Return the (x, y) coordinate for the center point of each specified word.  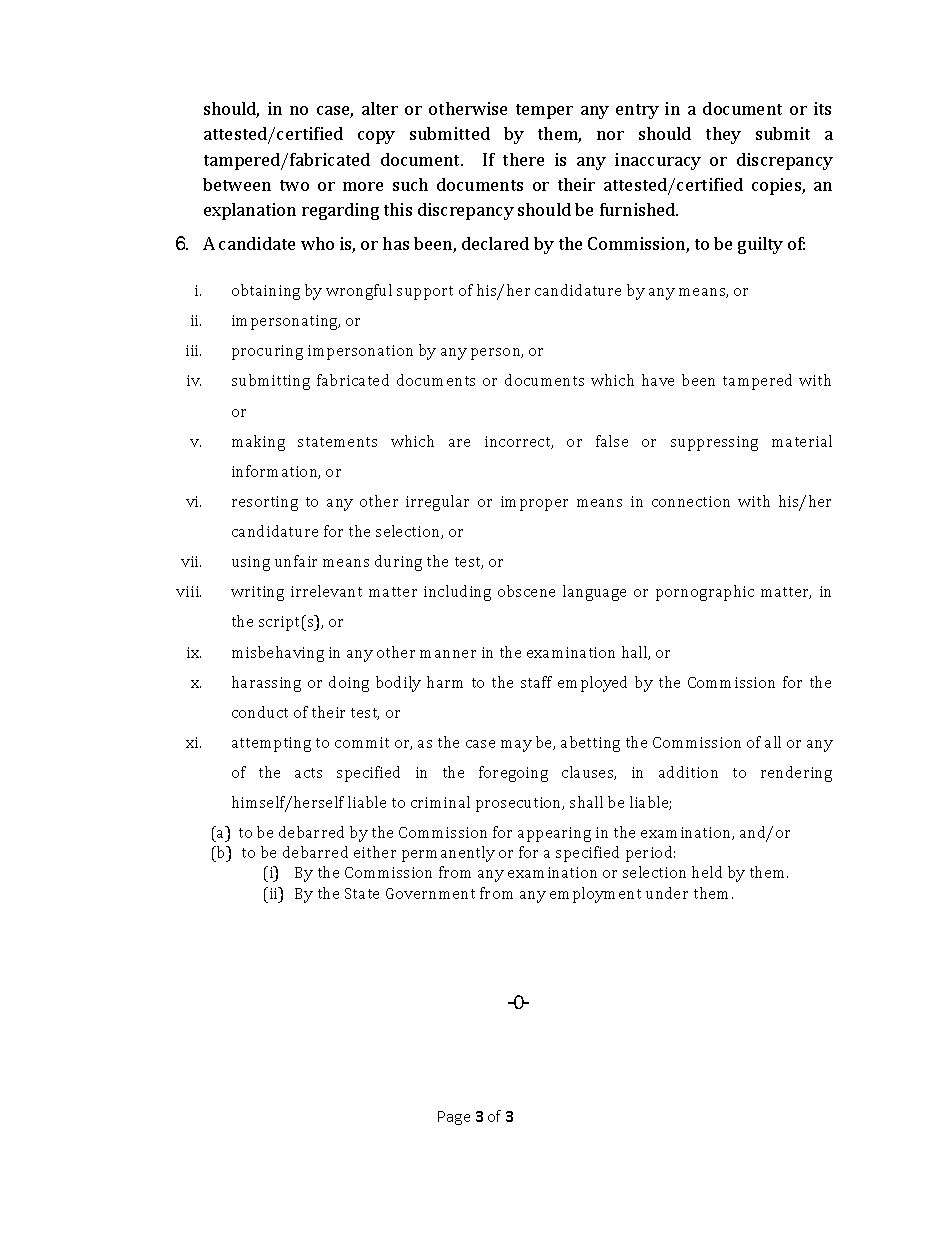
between (237, 184)
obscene (526, 591)
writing (257, 593)
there (523, 159)
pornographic (705, 593)
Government (430, 893)
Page (454, 1118)
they (723, 135)
